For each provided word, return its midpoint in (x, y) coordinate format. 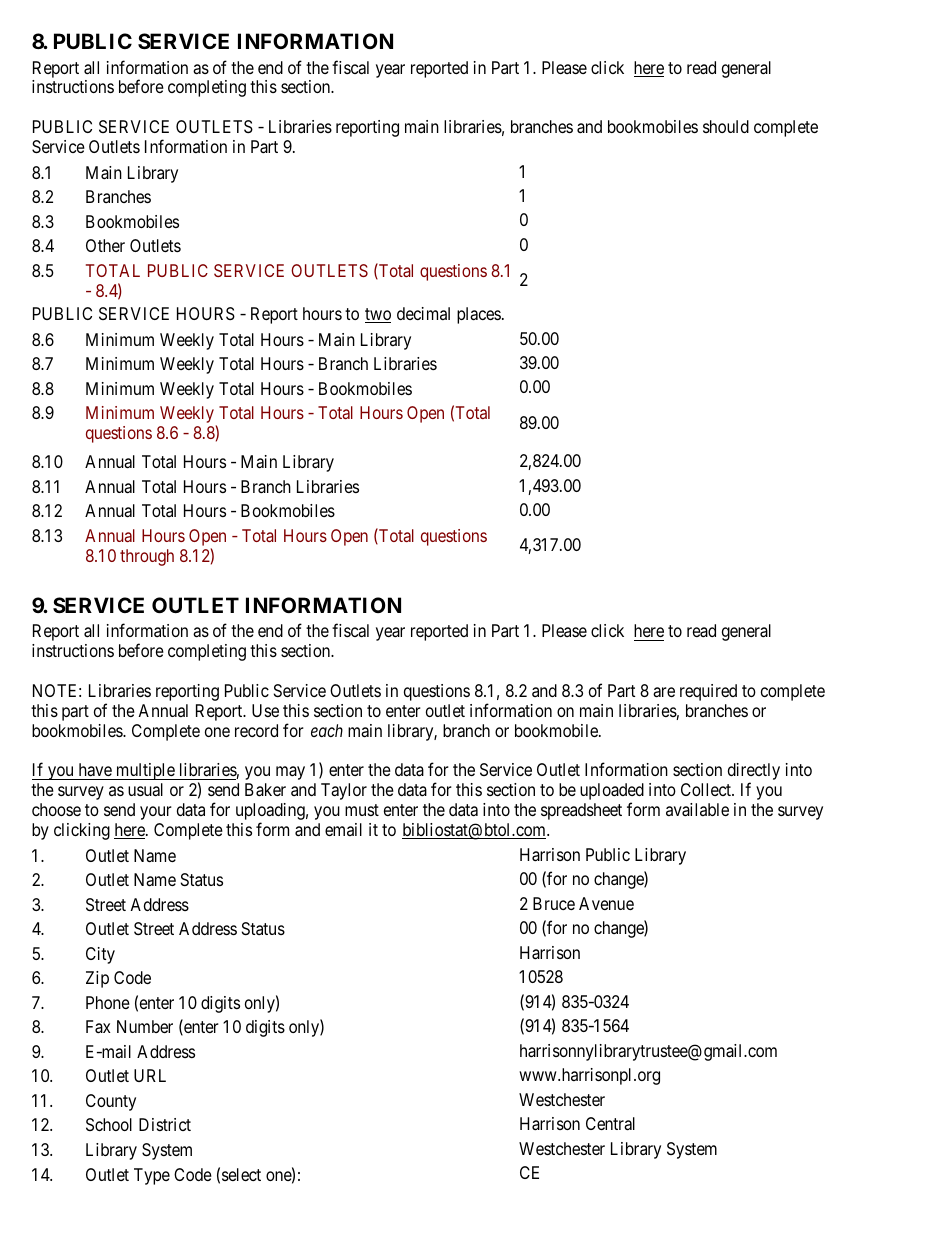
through (147, 557)
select (241, 1174)
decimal (423, 313)
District (165, 1124)
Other (105, 245)
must (362, 810)
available (697, 809)
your (156, 813)
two (378, 315)
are (664, 692)
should (726, 126)
